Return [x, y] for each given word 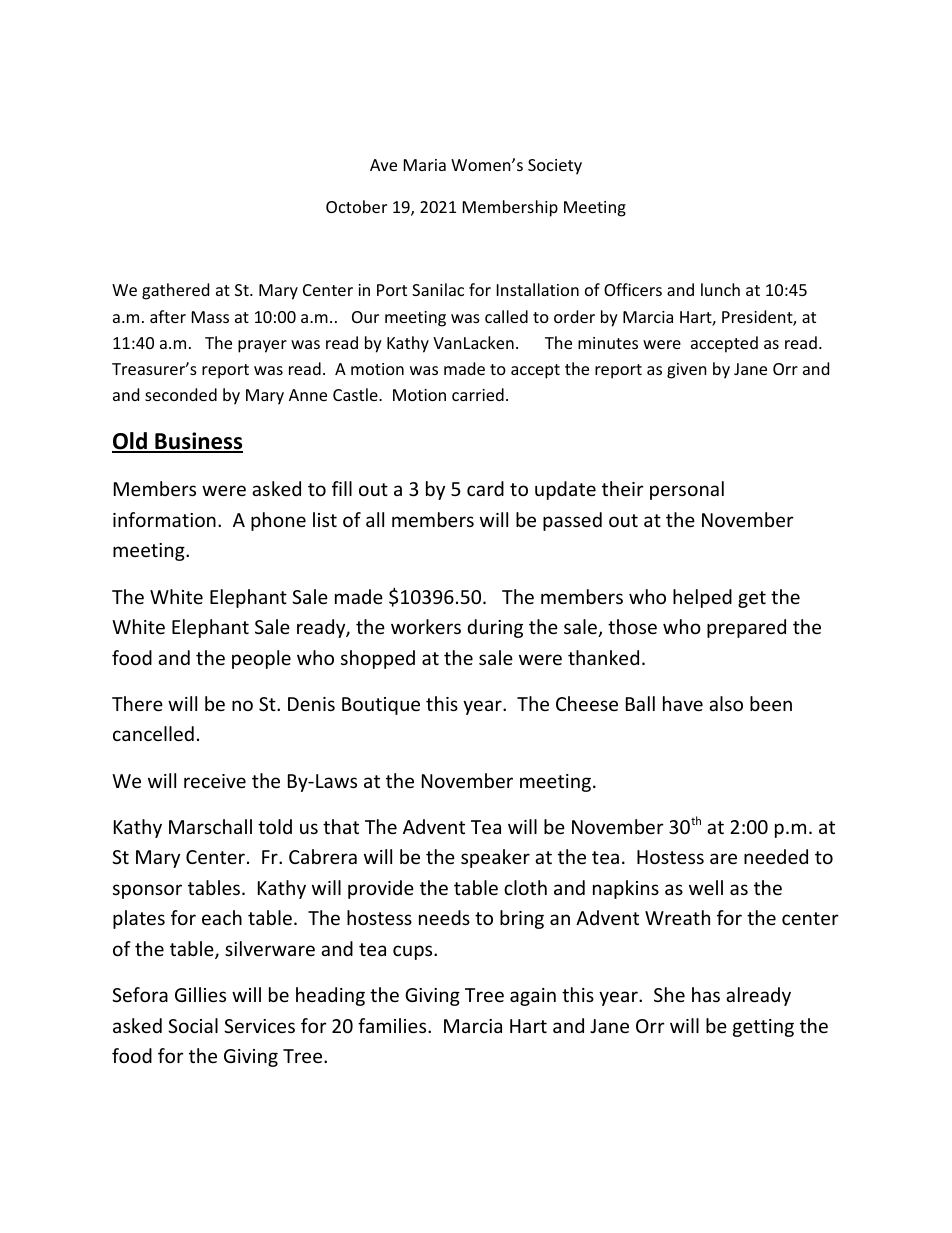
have [683, 703]
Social [193, 1025]
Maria [425, 165]
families [393, 1025]
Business [198, 442]
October [356, 206]
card [485, 488]
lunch [720, 289]
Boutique [381, 706]
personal [687, 490]
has [706, 994]
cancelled [153, 733]
